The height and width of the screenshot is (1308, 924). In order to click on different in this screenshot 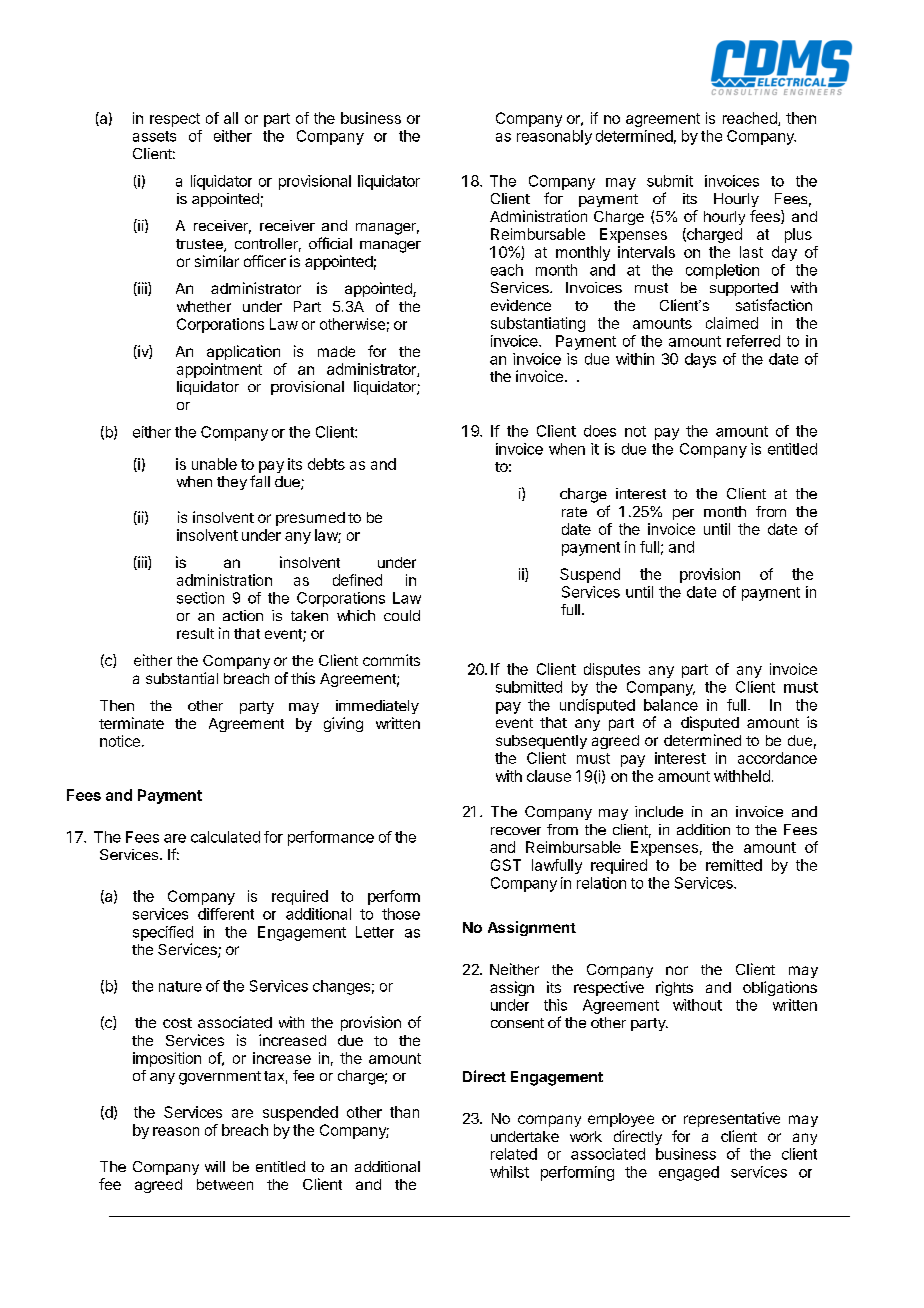, I will do `click(226, 914)`.
